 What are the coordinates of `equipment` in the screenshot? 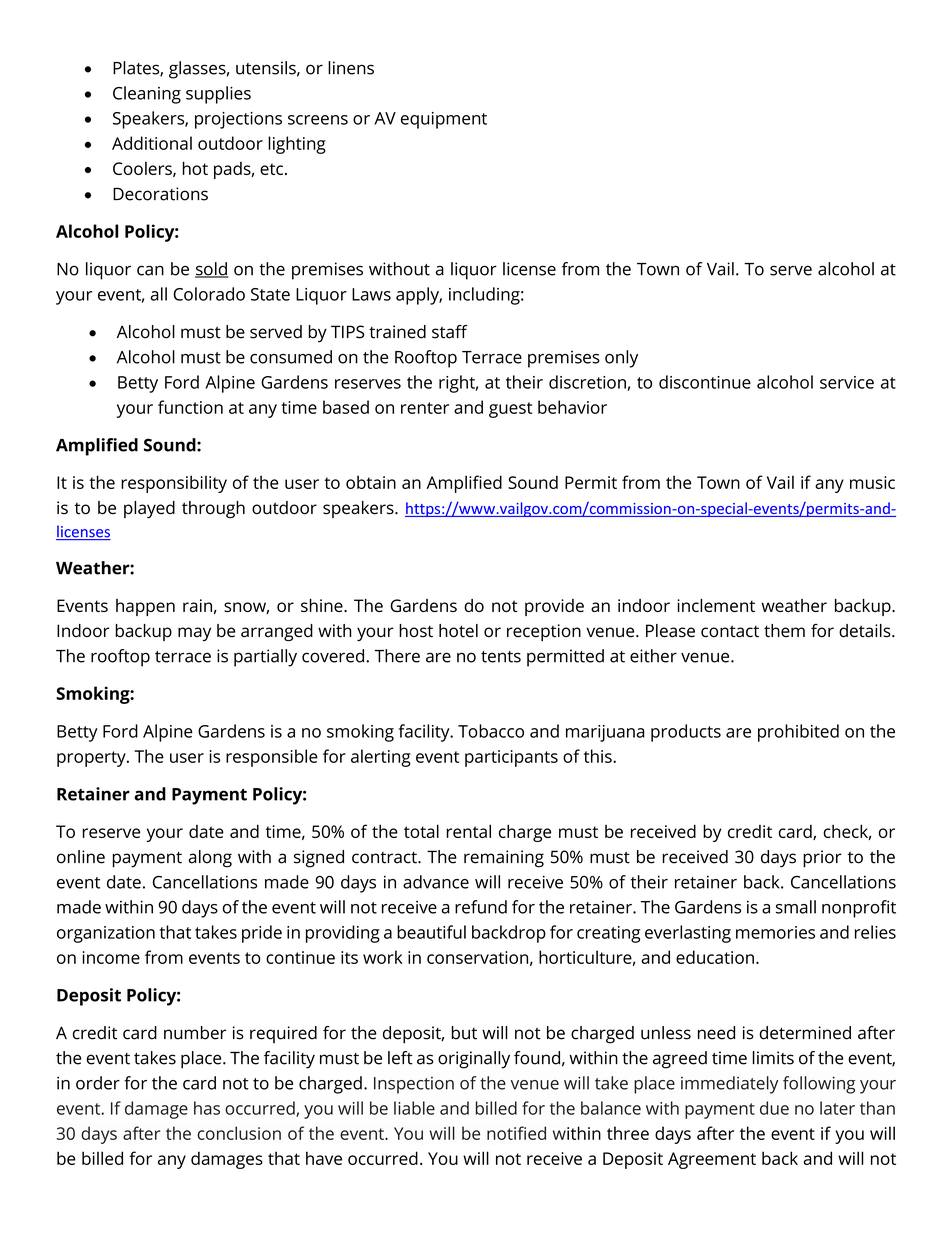 It's located at (444, 120).
